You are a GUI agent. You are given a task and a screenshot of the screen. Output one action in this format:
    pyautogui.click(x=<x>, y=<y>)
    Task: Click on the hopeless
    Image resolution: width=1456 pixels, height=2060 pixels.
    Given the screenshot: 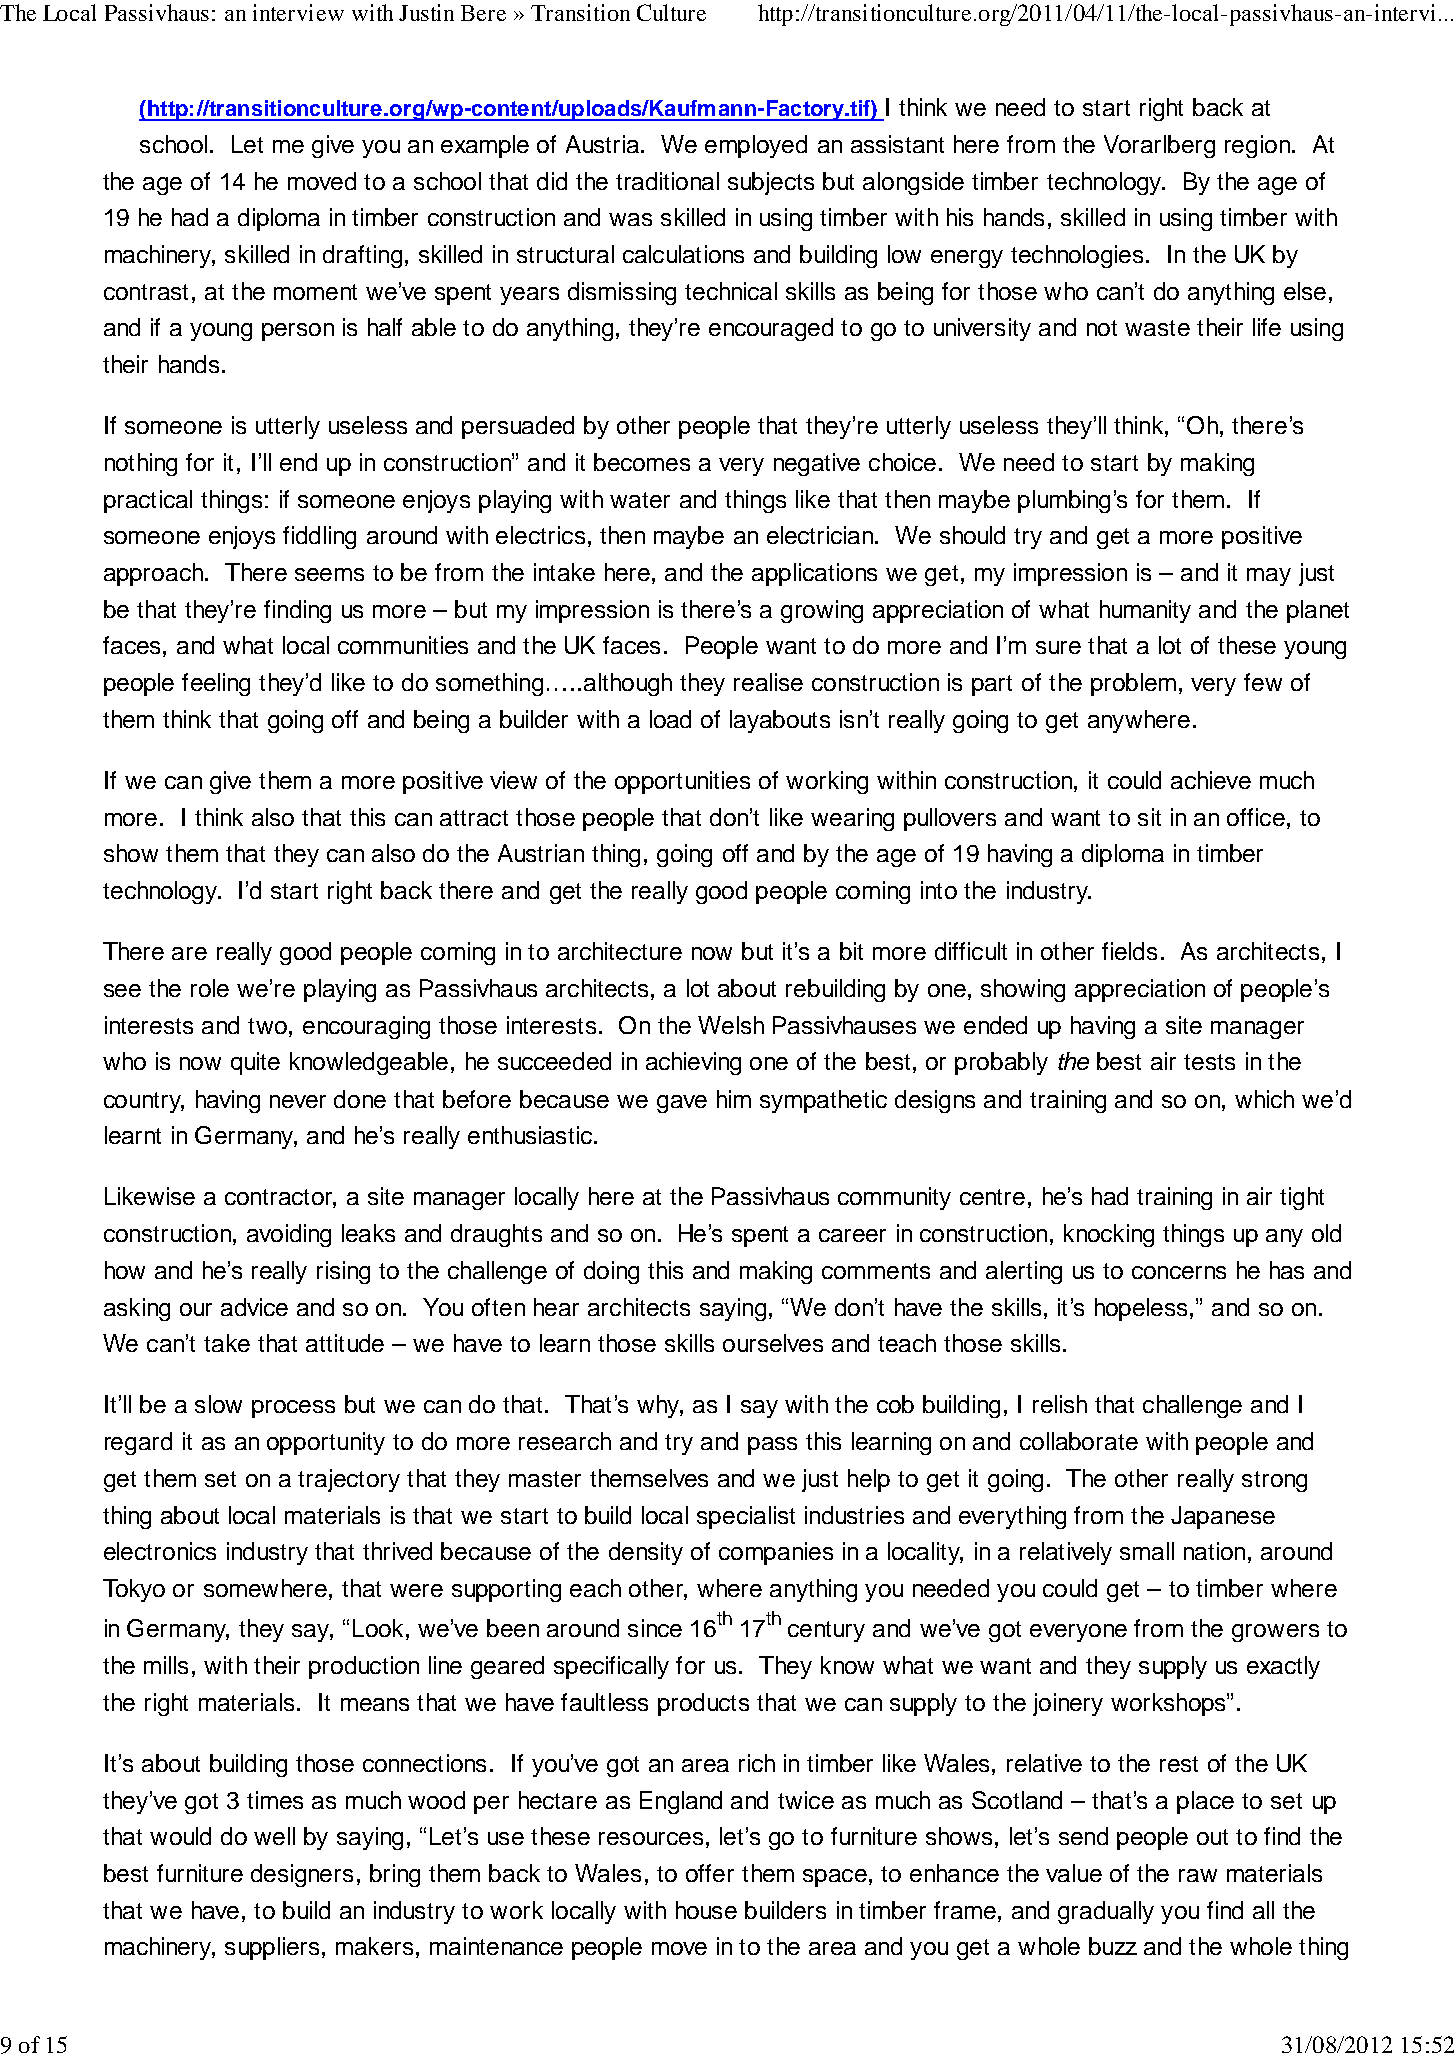 What is the action you would take?
    pyautogui.click(x=1141, y=1309)
